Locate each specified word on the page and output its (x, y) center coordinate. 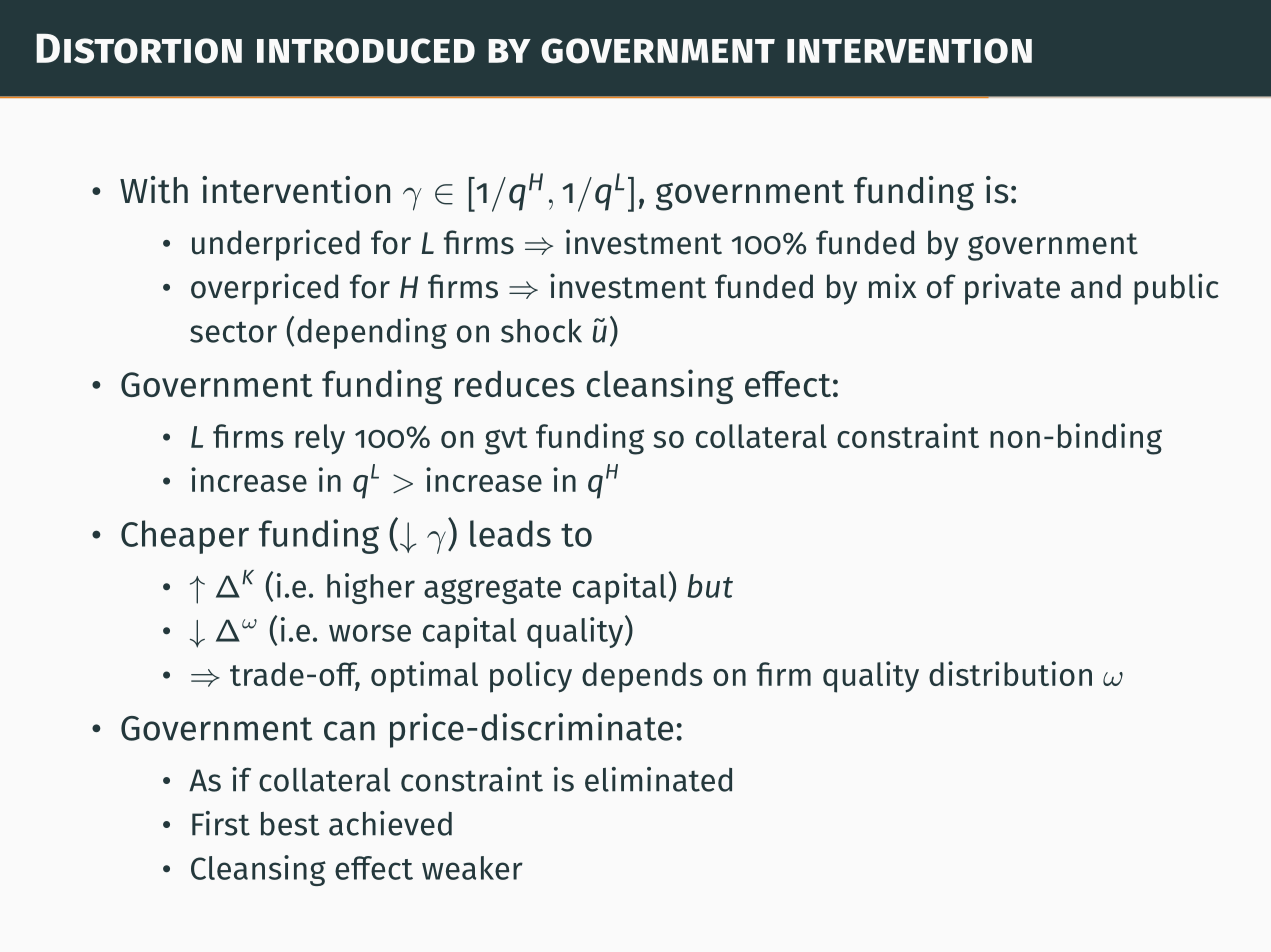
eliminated (658, 779)
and (1096, 286)
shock (541, 331)
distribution (1010, 673)
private (1012, 289)
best (290, 824)
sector (233, 332)
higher (371, 588)
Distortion (139, 49)
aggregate (492, 590)
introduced (366, 51)
